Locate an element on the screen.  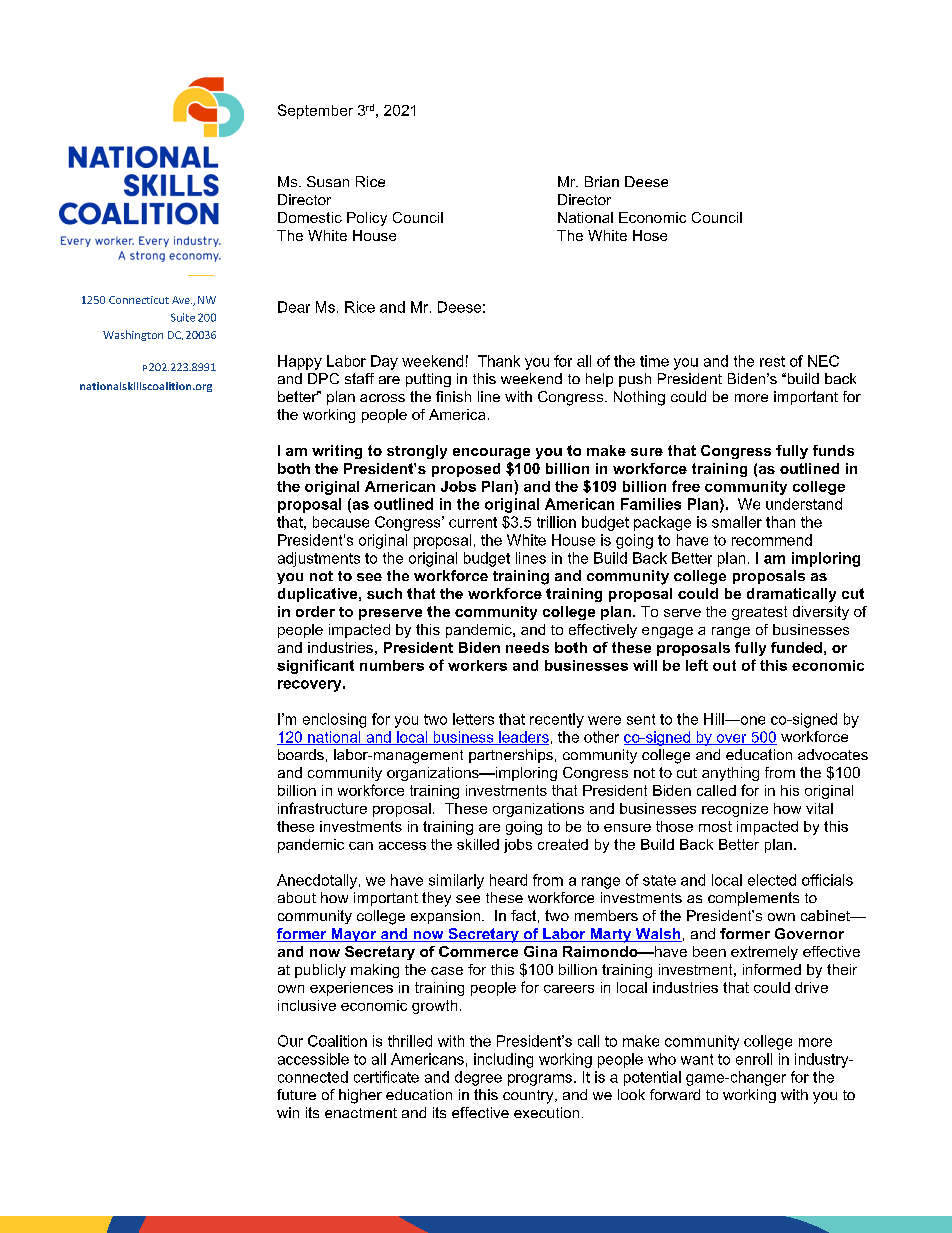
September is located at coordinates (315, 111).
